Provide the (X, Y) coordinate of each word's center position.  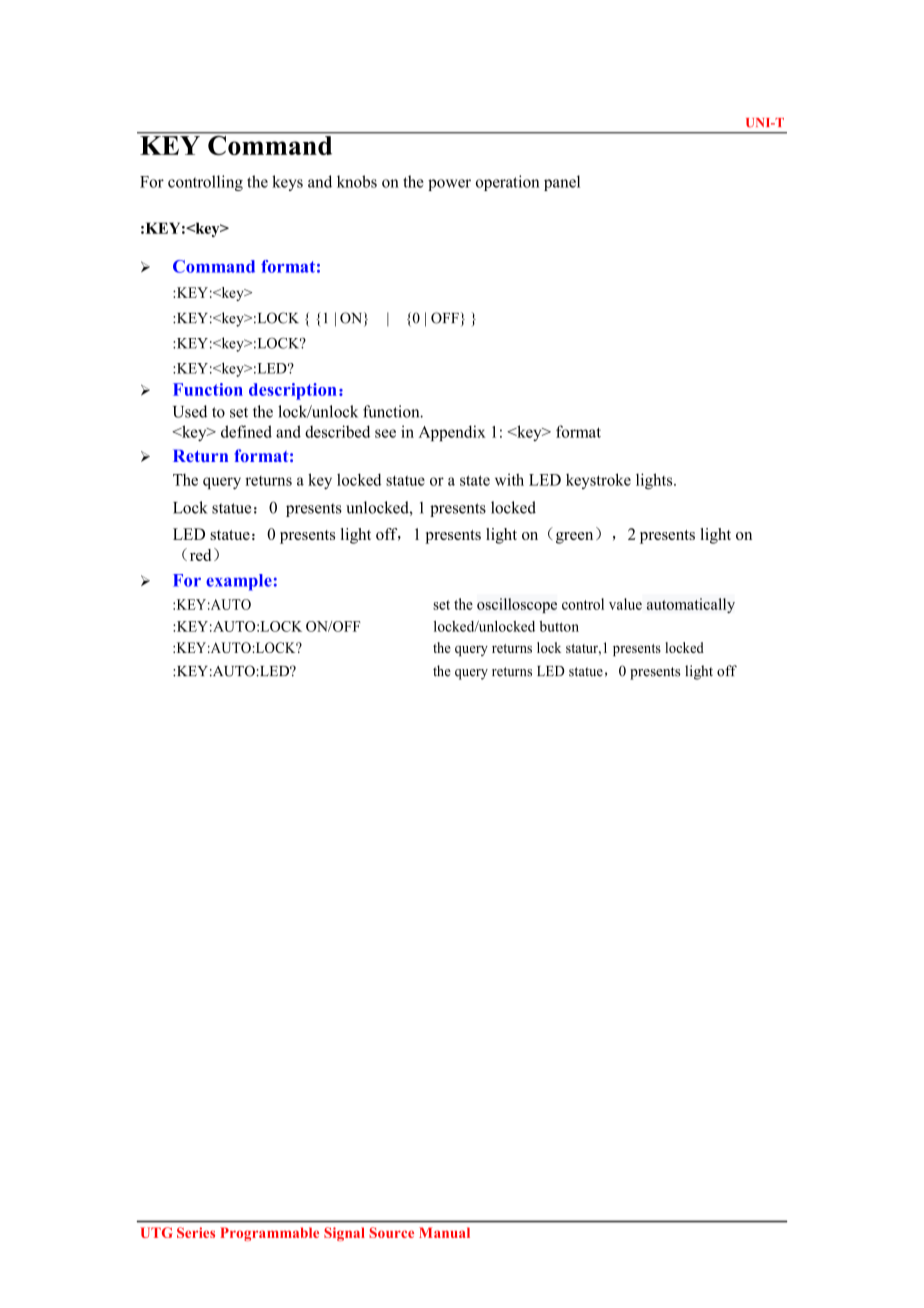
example (239, 582)
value (625, 604)
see (385, 433)
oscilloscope (517, 605)
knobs (357, 181)
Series (196, 1232)
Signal (344, 1234)
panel (562, 183)
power (449, 185)
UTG (157, 1232)
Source (391, 1232)
